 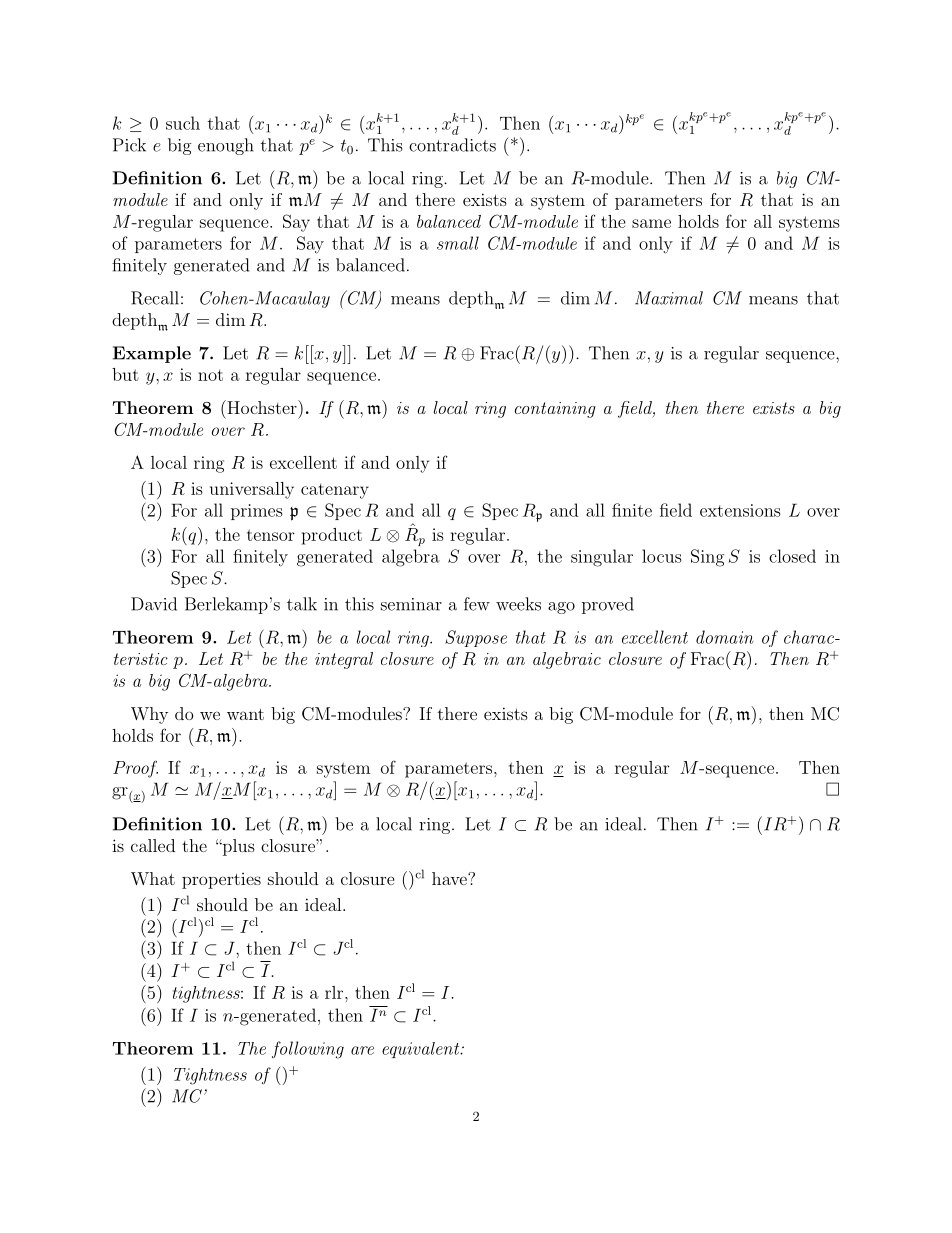 I want to click on enough, so click(x=226, y=146).
